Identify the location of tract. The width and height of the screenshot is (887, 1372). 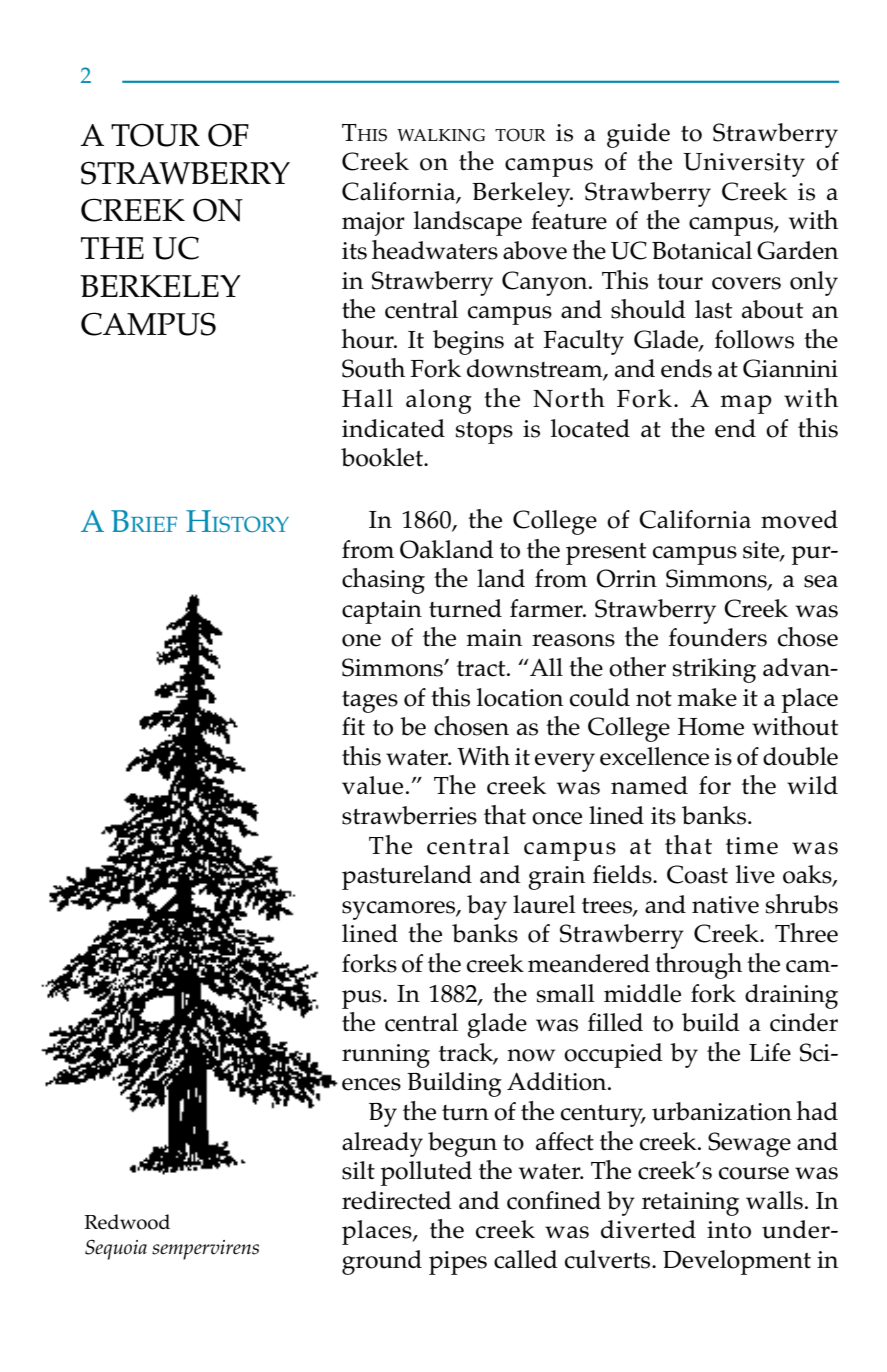
(482, 669).
